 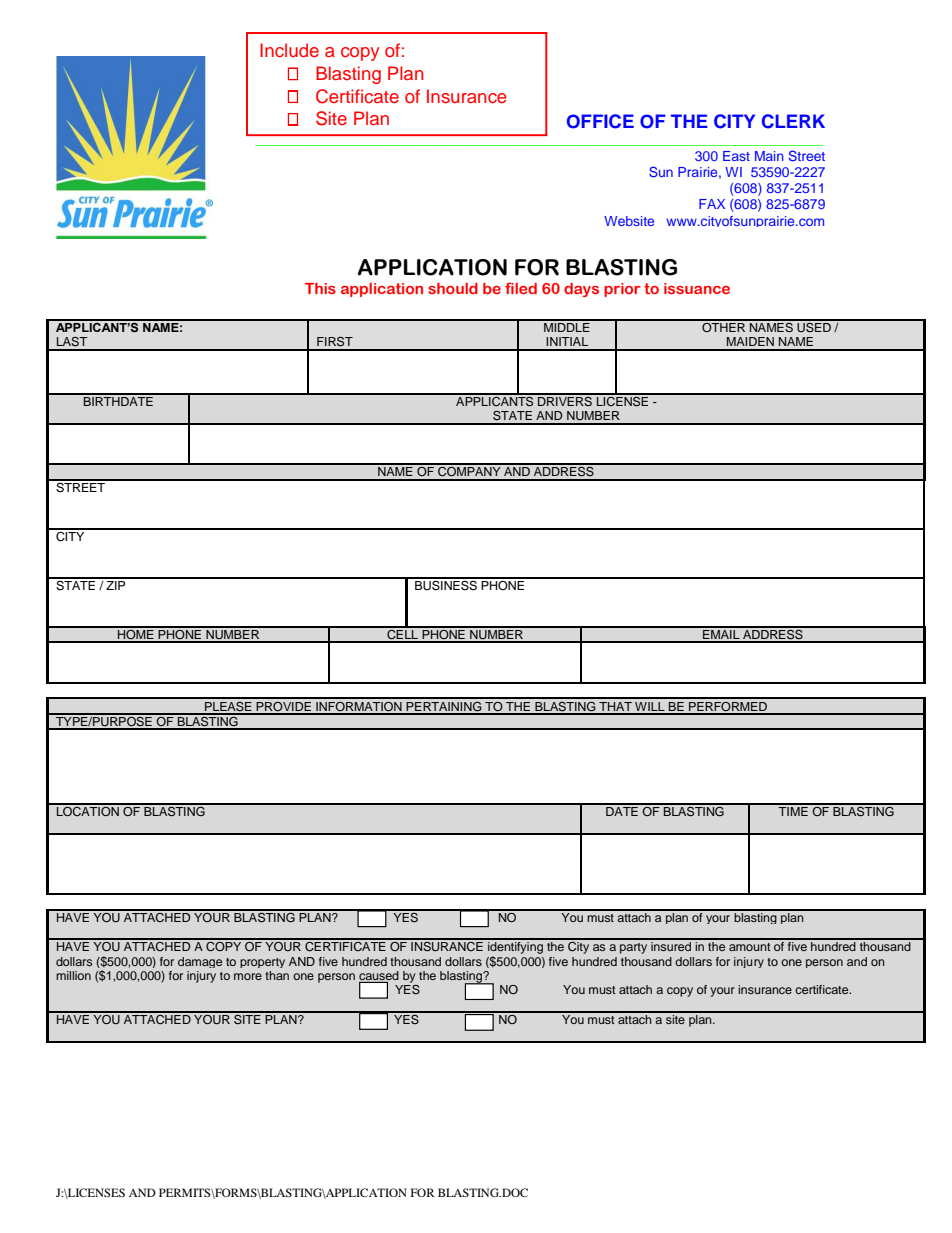 I want to click on Include, so click(x=289, y=50).
